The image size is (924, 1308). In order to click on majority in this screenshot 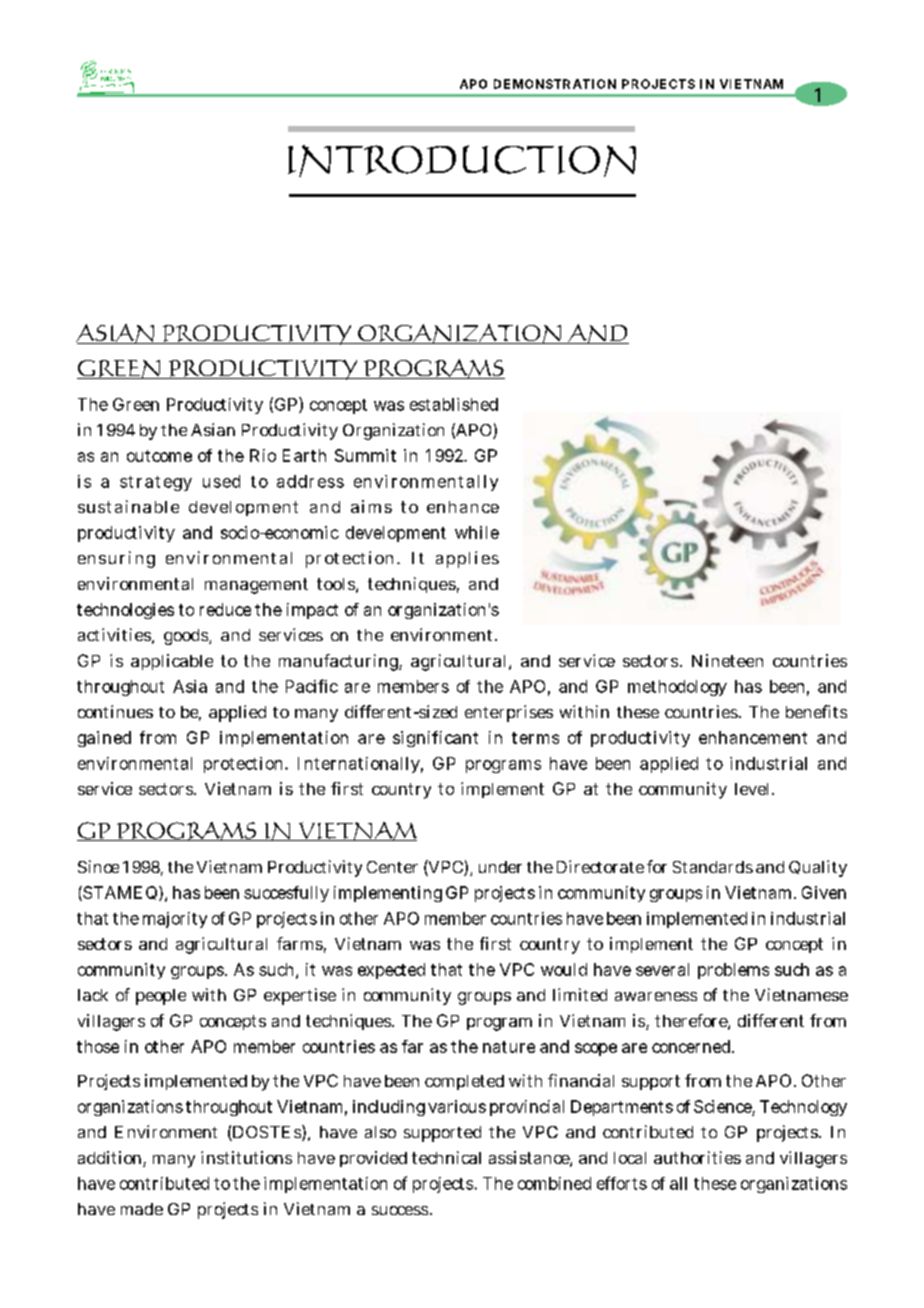, I will do `click(175, 920)`.
